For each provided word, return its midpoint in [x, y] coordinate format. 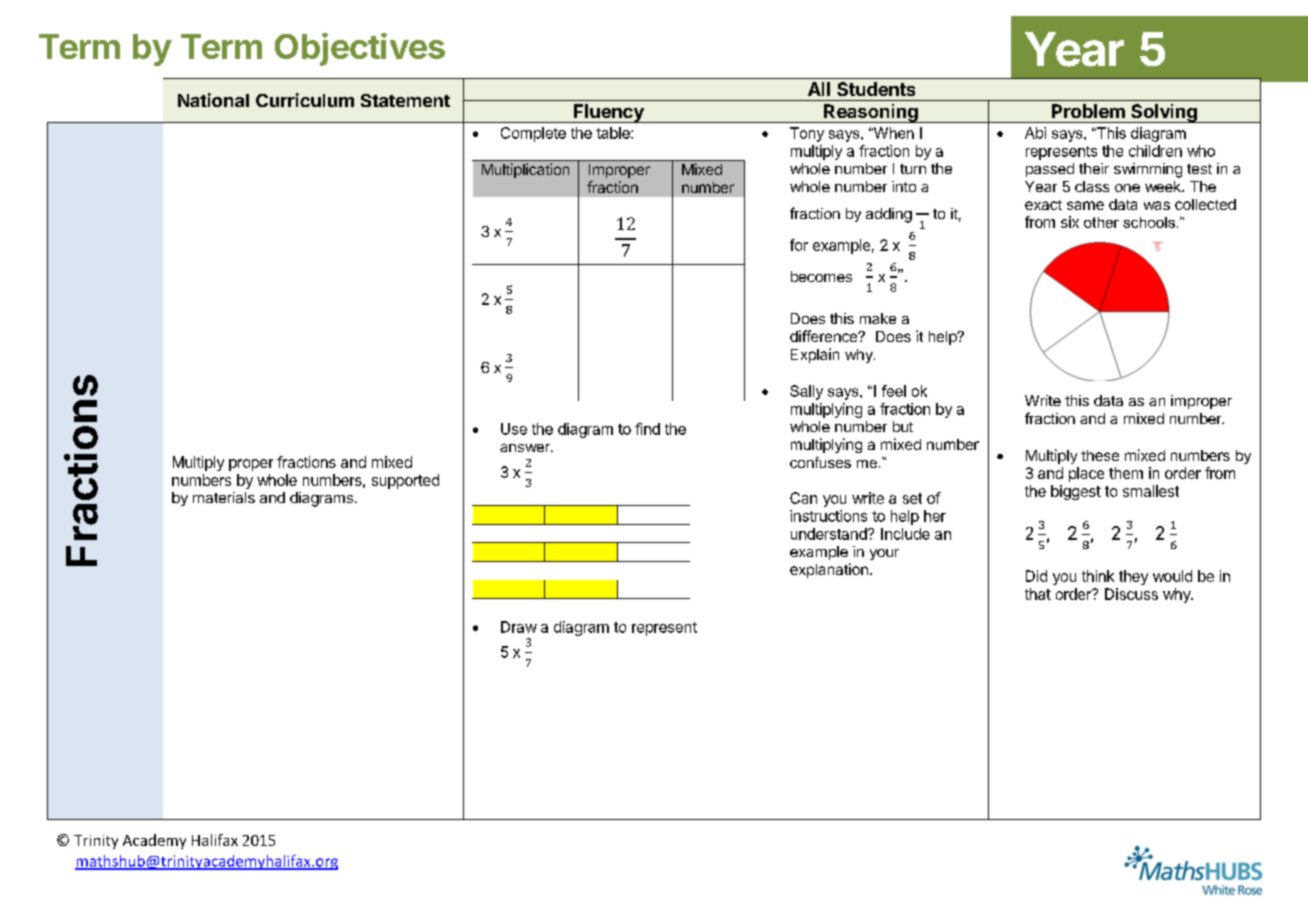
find [647, 429]
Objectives [360, 49]
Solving [1164, 113]
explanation [829, 570]
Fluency [609, 113]
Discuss [1131, 594]
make [878, 318]
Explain [815, 355]
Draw [519, 627]
